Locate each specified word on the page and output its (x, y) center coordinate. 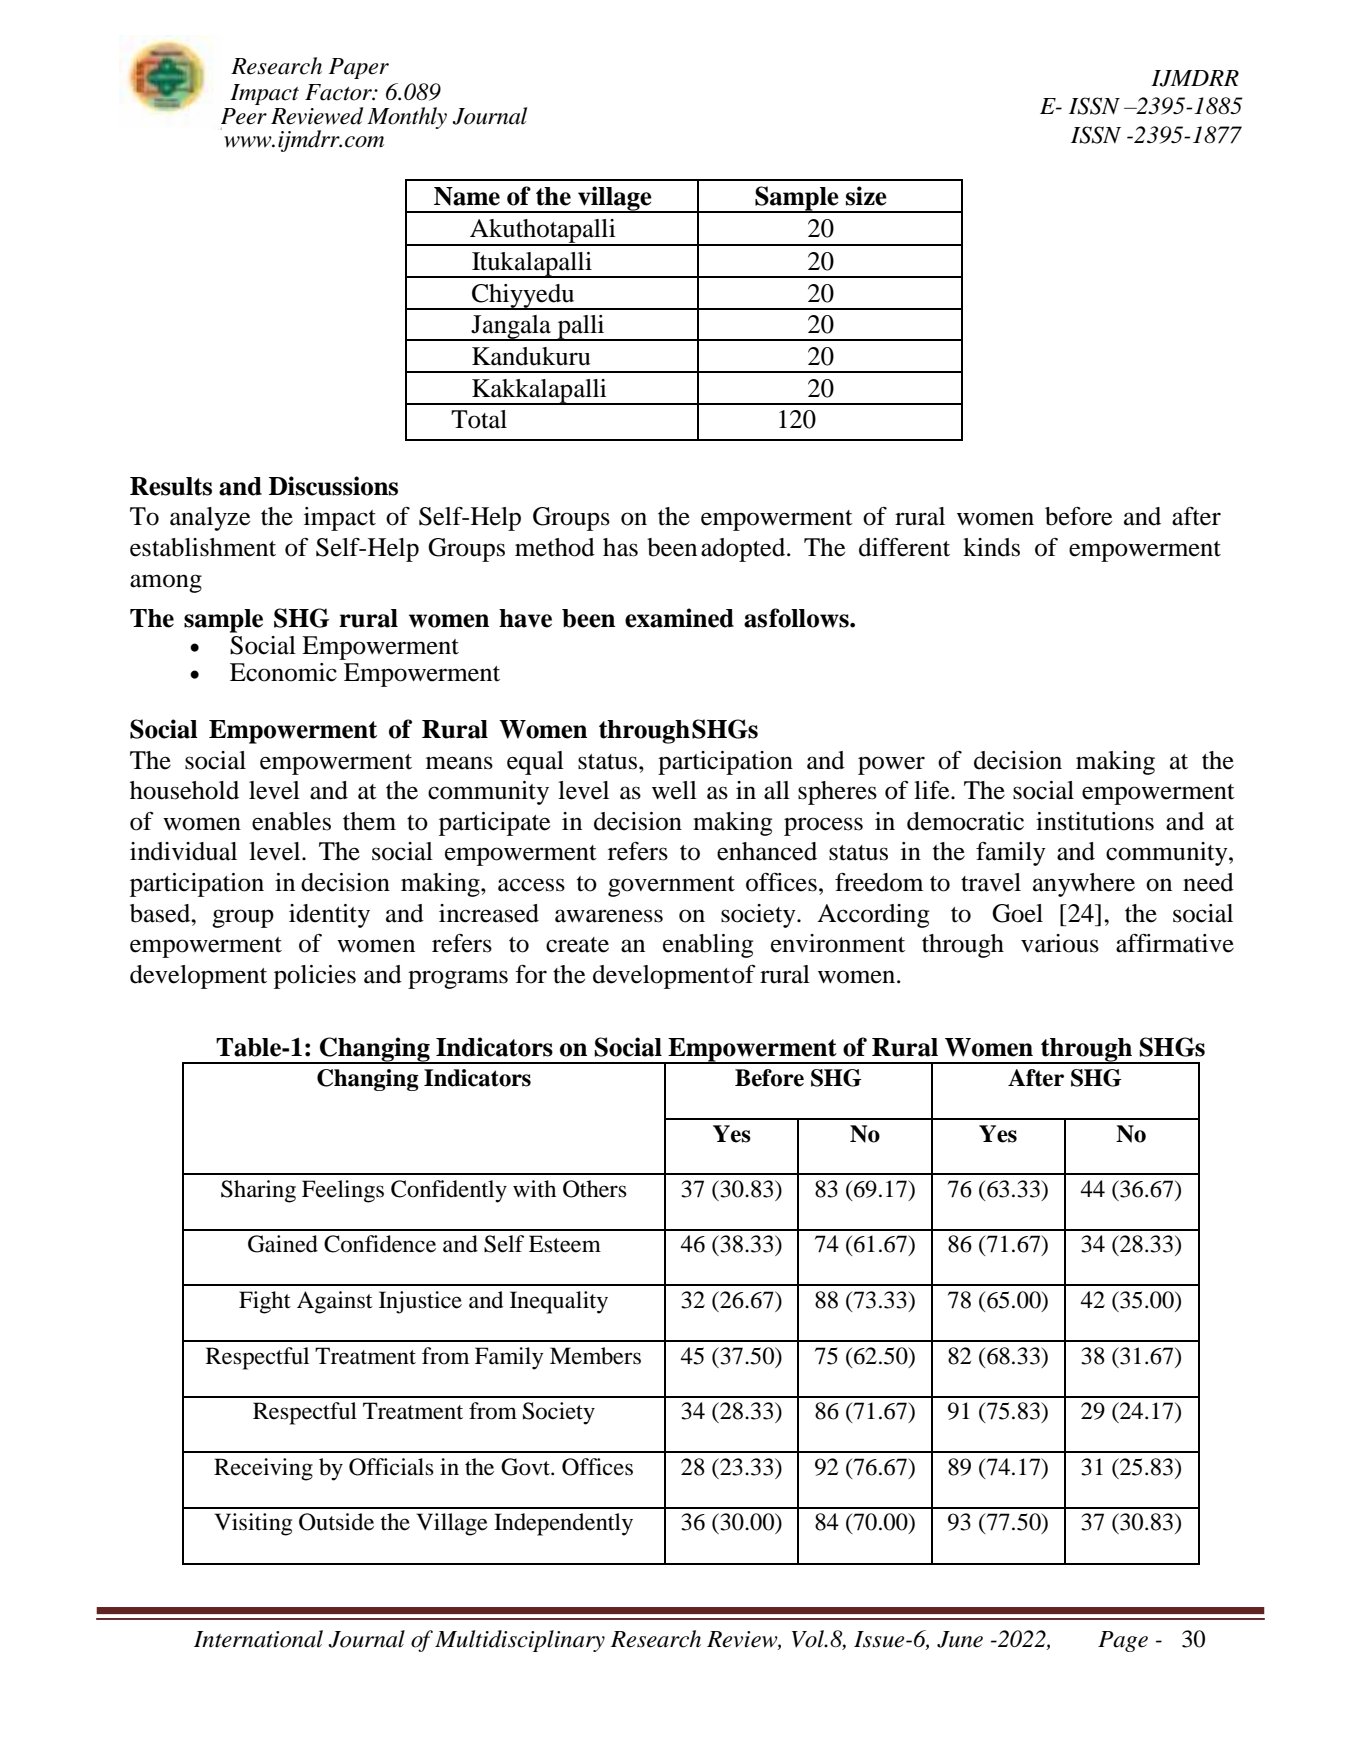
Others (595, 1189)
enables (291, 821)
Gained (283, 1244)
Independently (563, 1524)
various (1060, 943)
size (866, 196)
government (671, 886)
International (258, 1639)
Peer (244, 116)
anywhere (1084, 885)
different (904, 547)
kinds (991, 547)
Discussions (333, 486)
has (620, 547)
